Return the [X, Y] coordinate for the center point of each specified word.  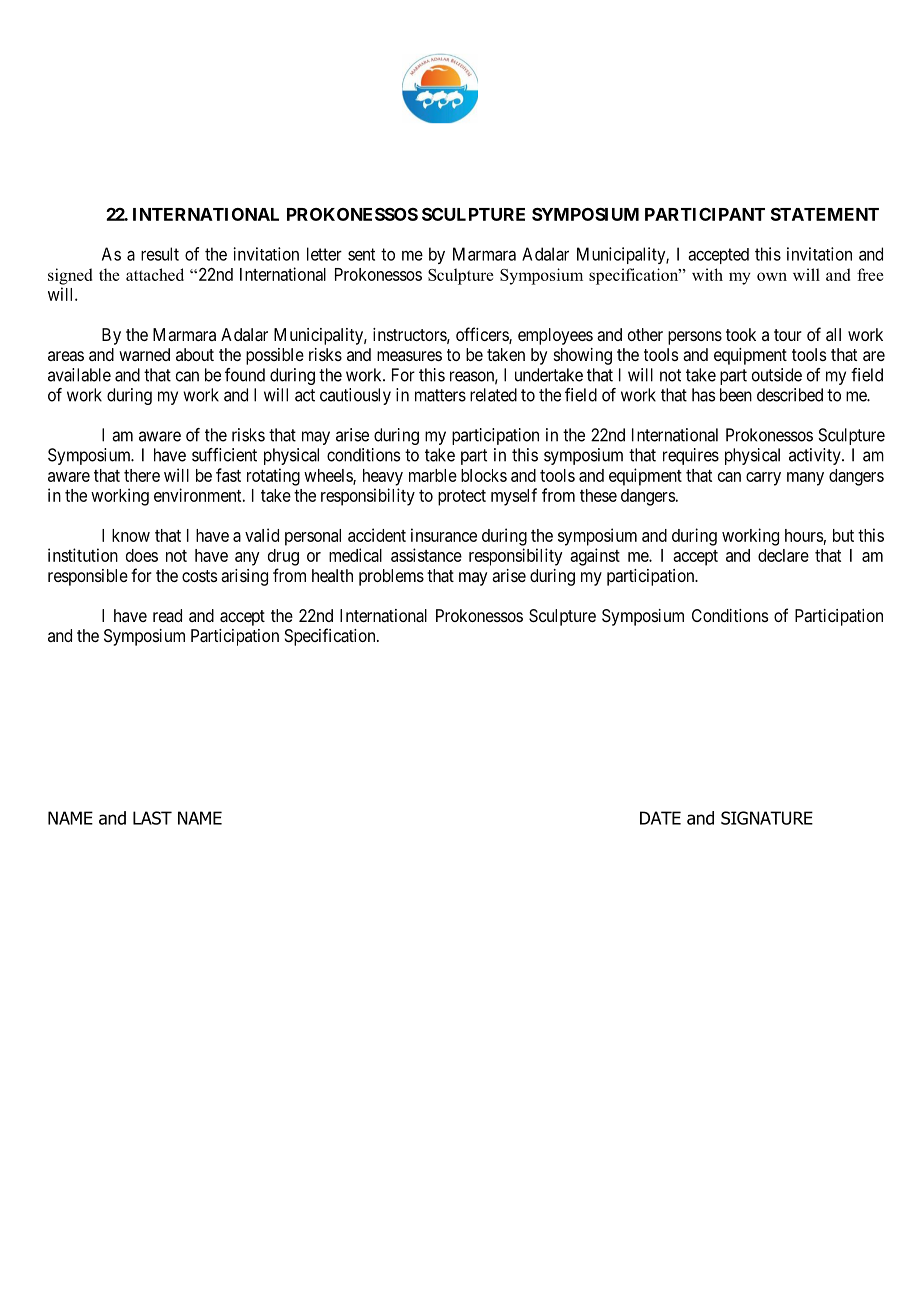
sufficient [224, 455]
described [790, 395]
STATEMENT [825, 214]
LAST [152, 818]
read [167, 615]
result [160, 254]
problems [391, 577]
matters [440, 395]
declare [783, 555]
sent [361, 254]
